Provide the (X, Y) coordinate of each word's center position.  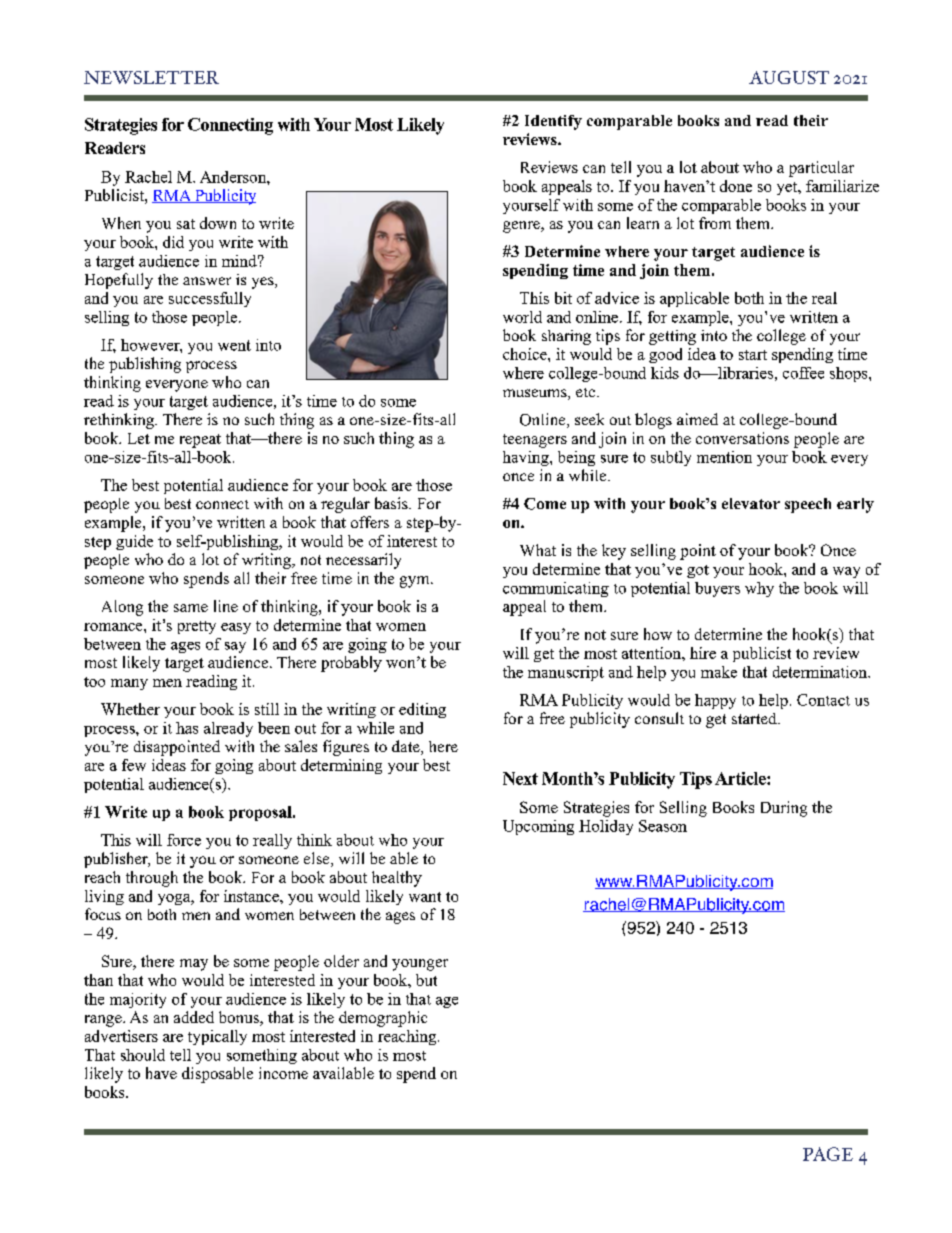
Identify (553, 122)
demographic (383, 1019)
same (191, 608)
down (218, 223)
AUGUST (789, 77)
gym (416, 582)
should (143, 1055)
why (759, 589)
